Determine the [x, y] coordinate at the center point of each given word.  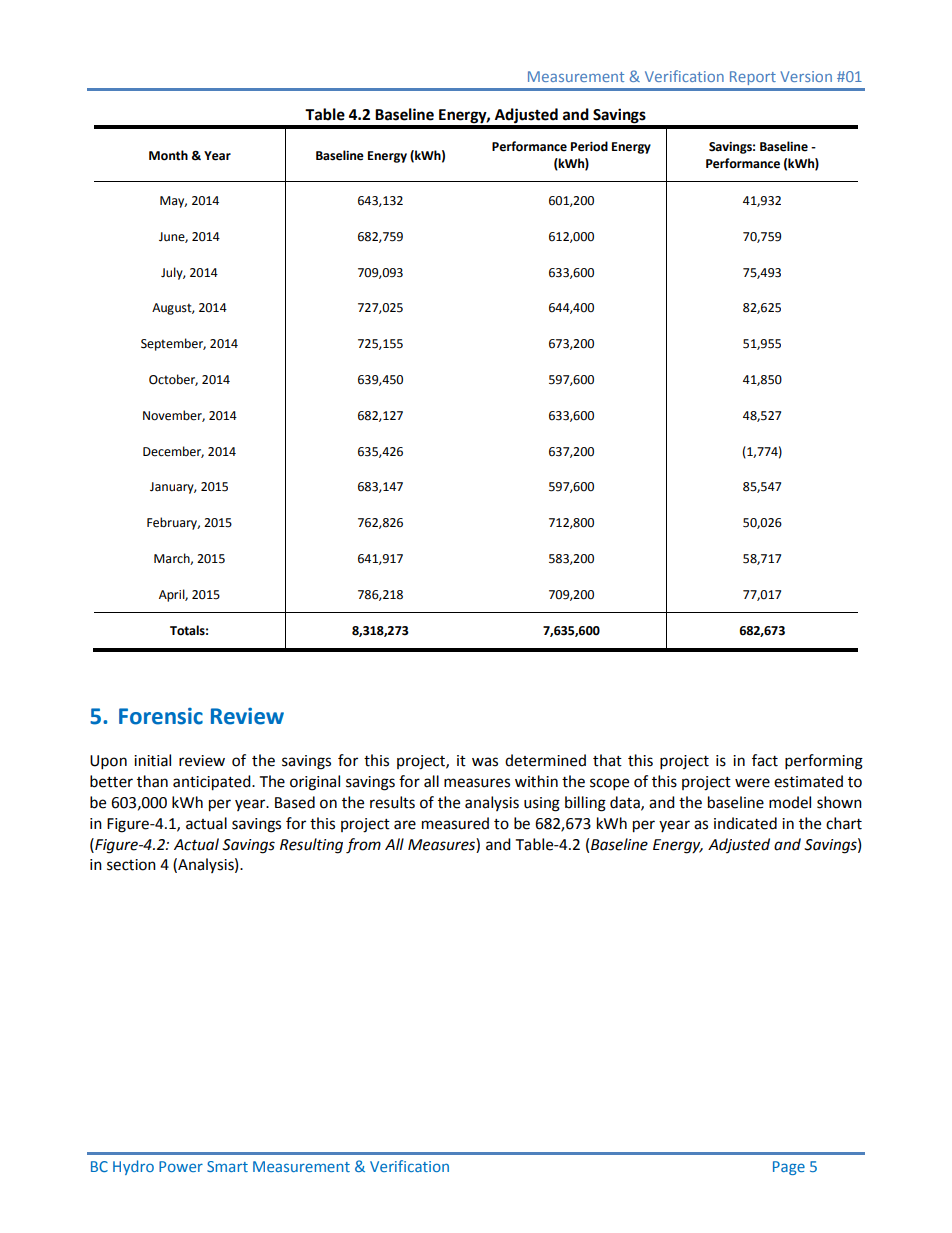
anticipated [213, 783]
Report [753, 78]
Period [589, 146]
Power [181, 1166]
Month [168, 155]
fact [765, 760]
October [173, 380]
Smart [227, 1166]
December [173, 452]
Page [789, 1168]
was [485, 762]
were [752, 783]
